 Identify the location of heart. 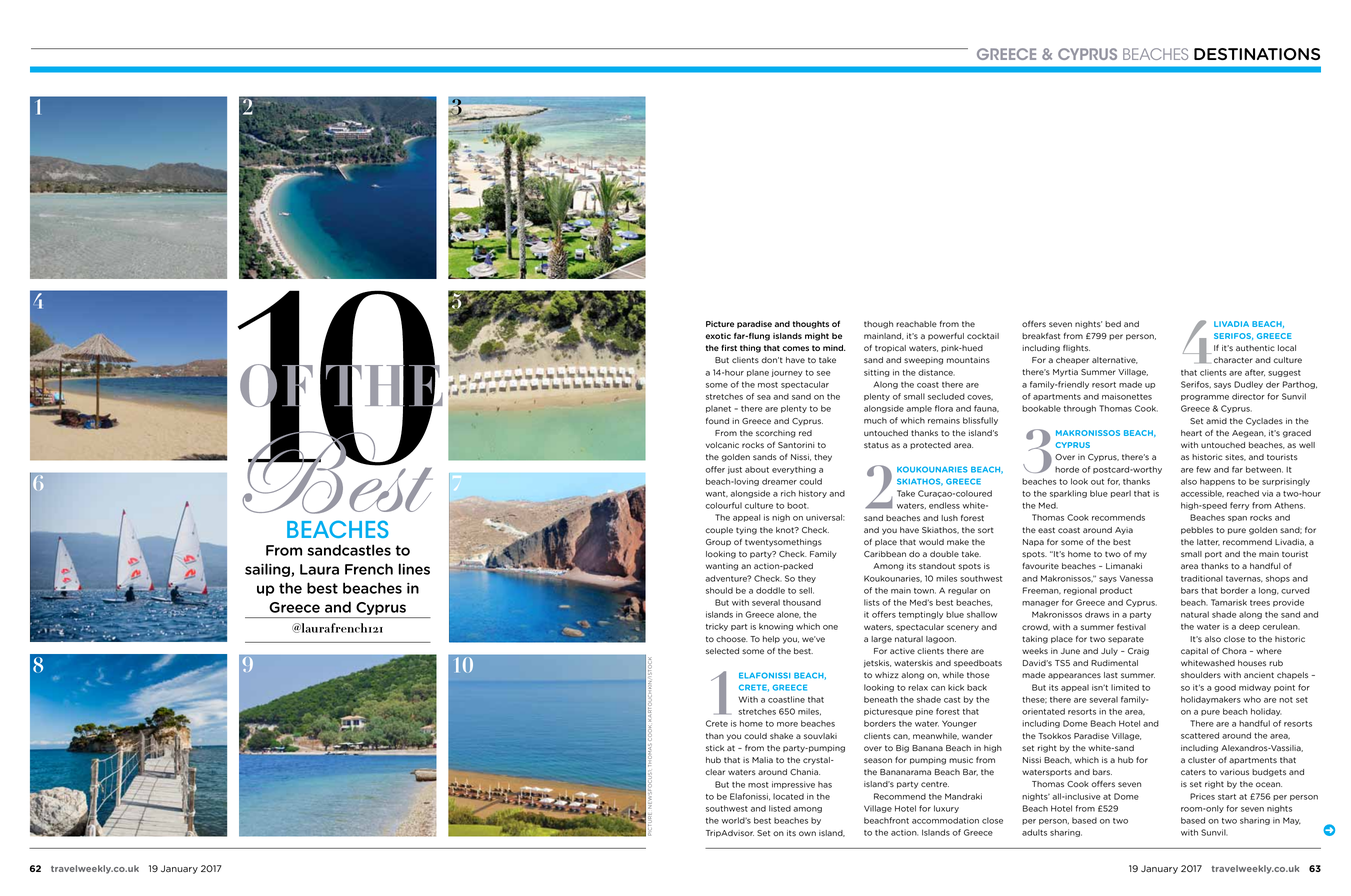
(1191, 433).
